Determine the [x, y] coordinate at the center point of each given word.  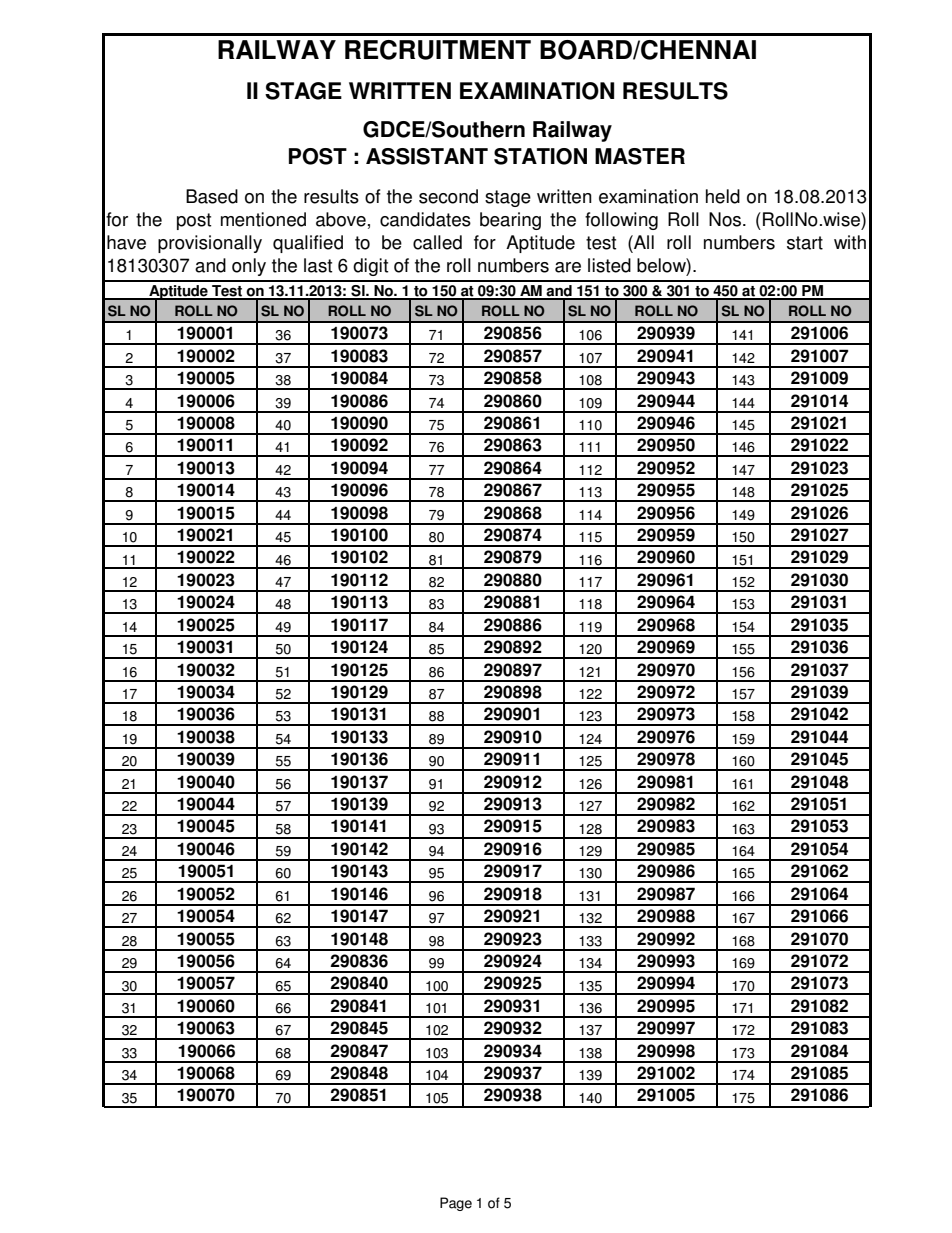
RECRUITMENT [438, 50]
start [805, 243]
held [723, 196]
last [318, 265]
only [249, 267]
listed [609, 265]
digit [370, 267]
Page [456, 1204]
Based [212, 196]
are [568, 267]
